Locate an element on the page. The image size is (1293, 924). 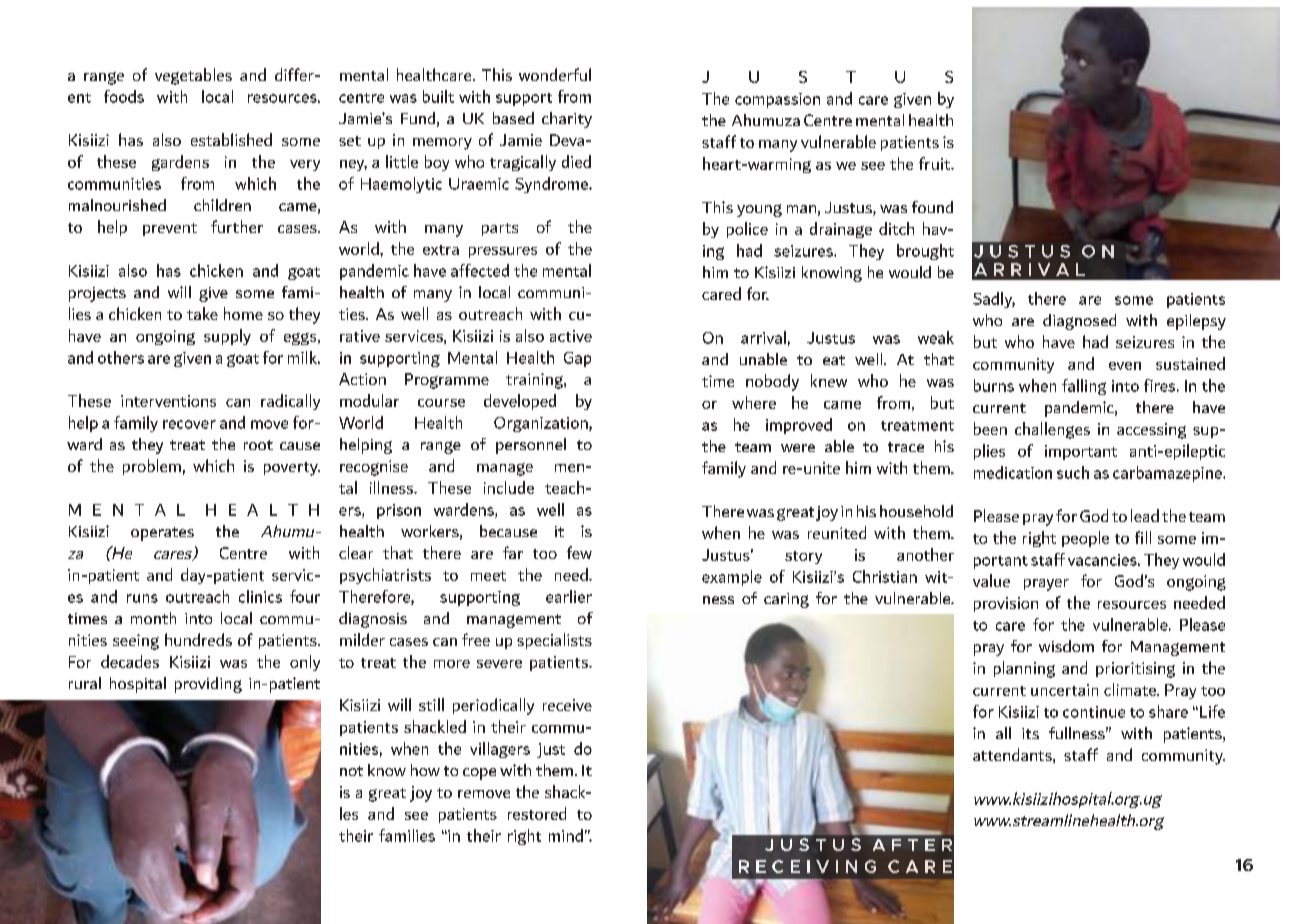
take is located at coordinates (202, 313).
